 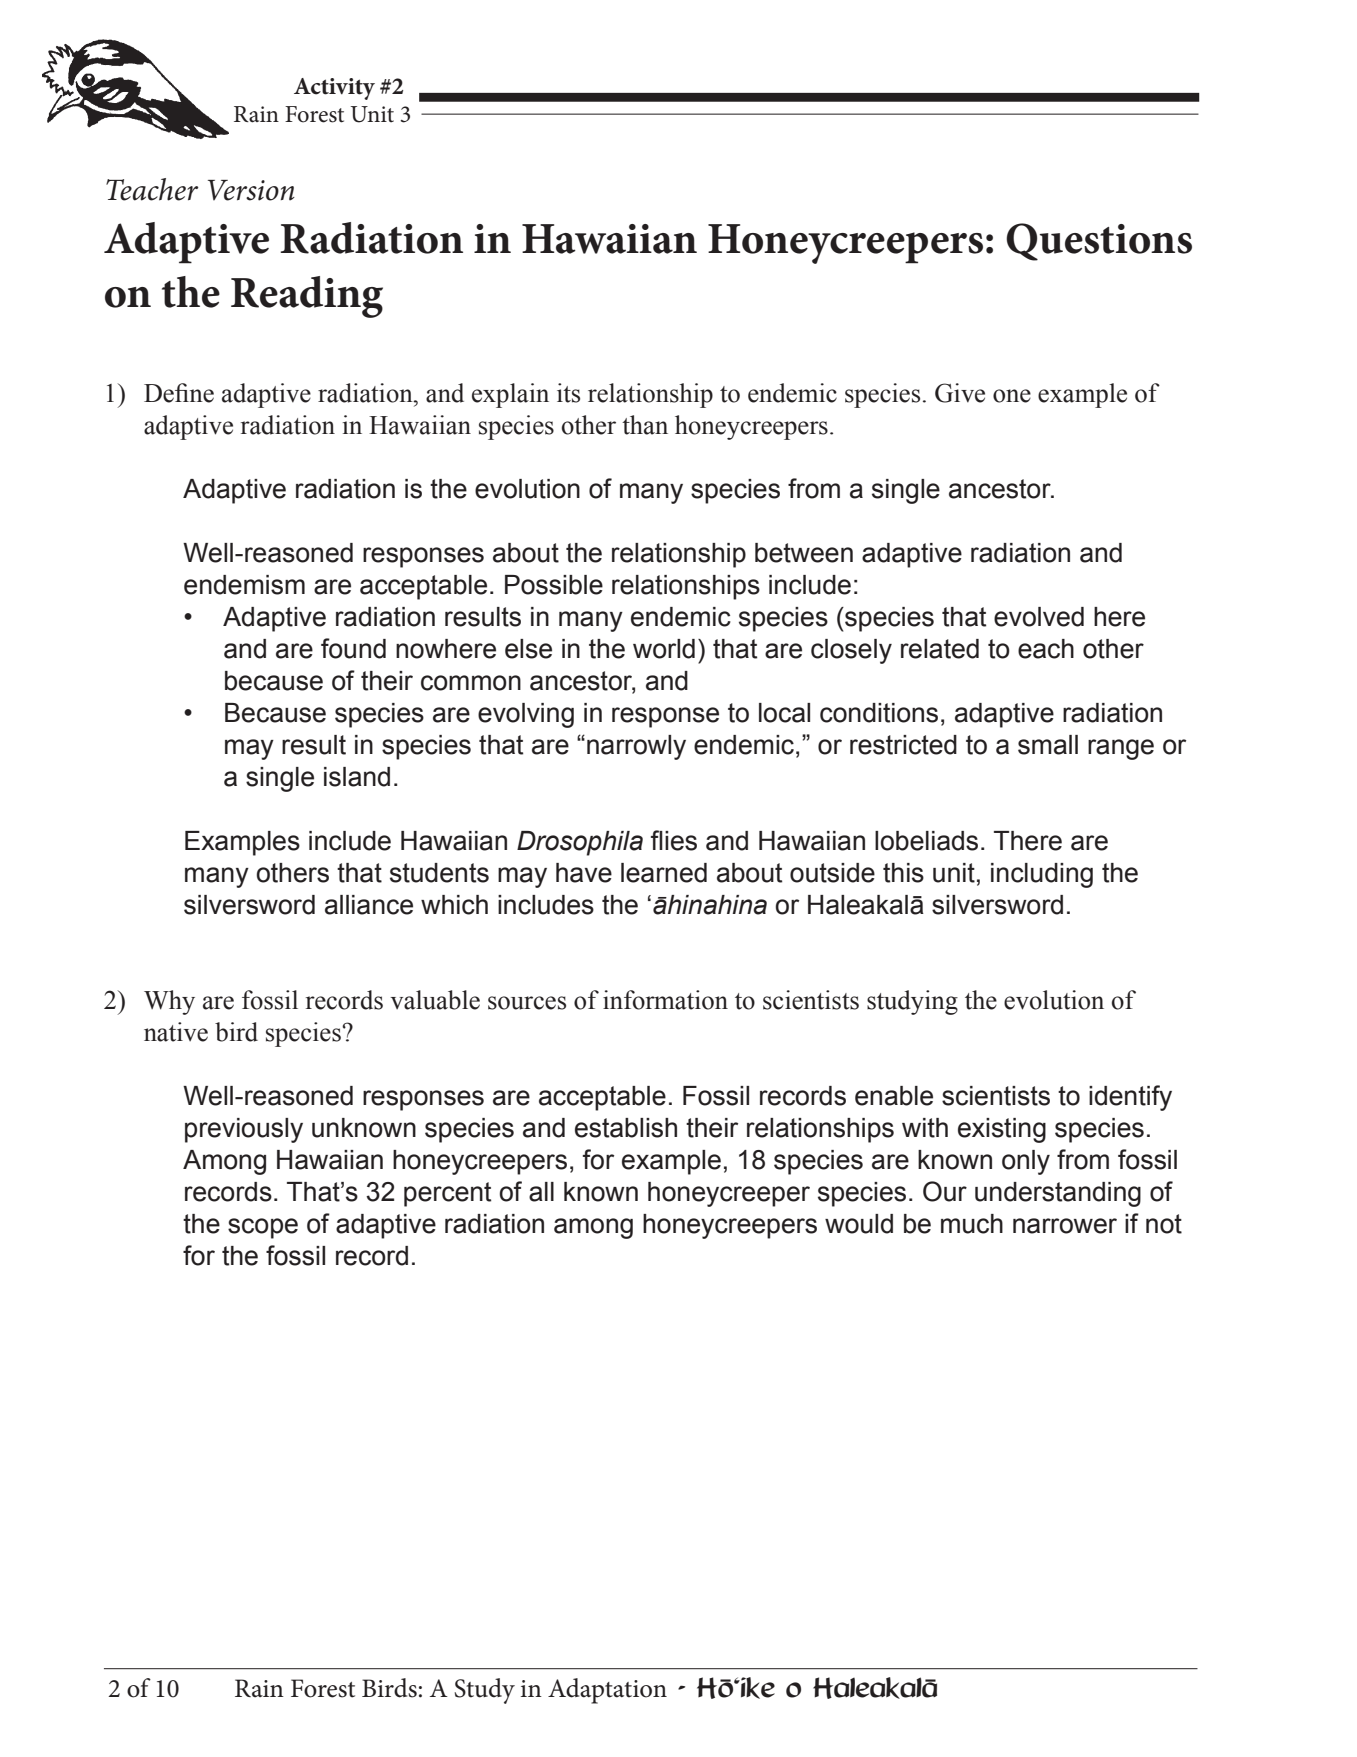 I want to click on scope, so click(x=263, y=1228).
